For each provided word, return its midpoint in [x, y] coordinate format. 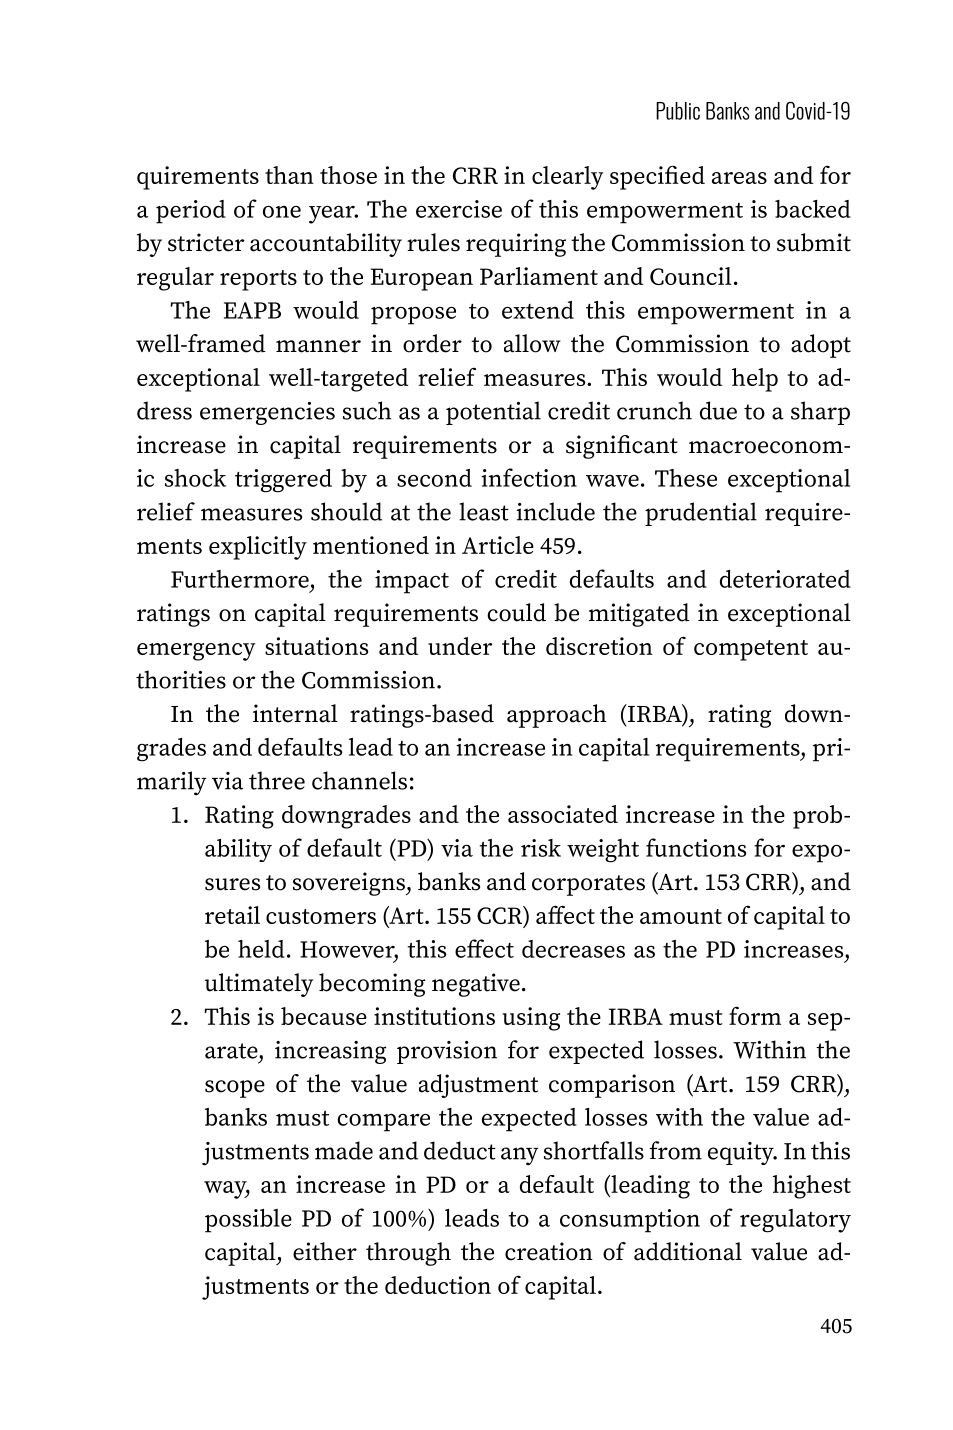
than [289, 175]
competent [751, 650]
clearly [568, 178]
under [460, 646]
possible [248, 1221]
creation [549, 1251]
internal [295, 713]
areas [739, 178]
